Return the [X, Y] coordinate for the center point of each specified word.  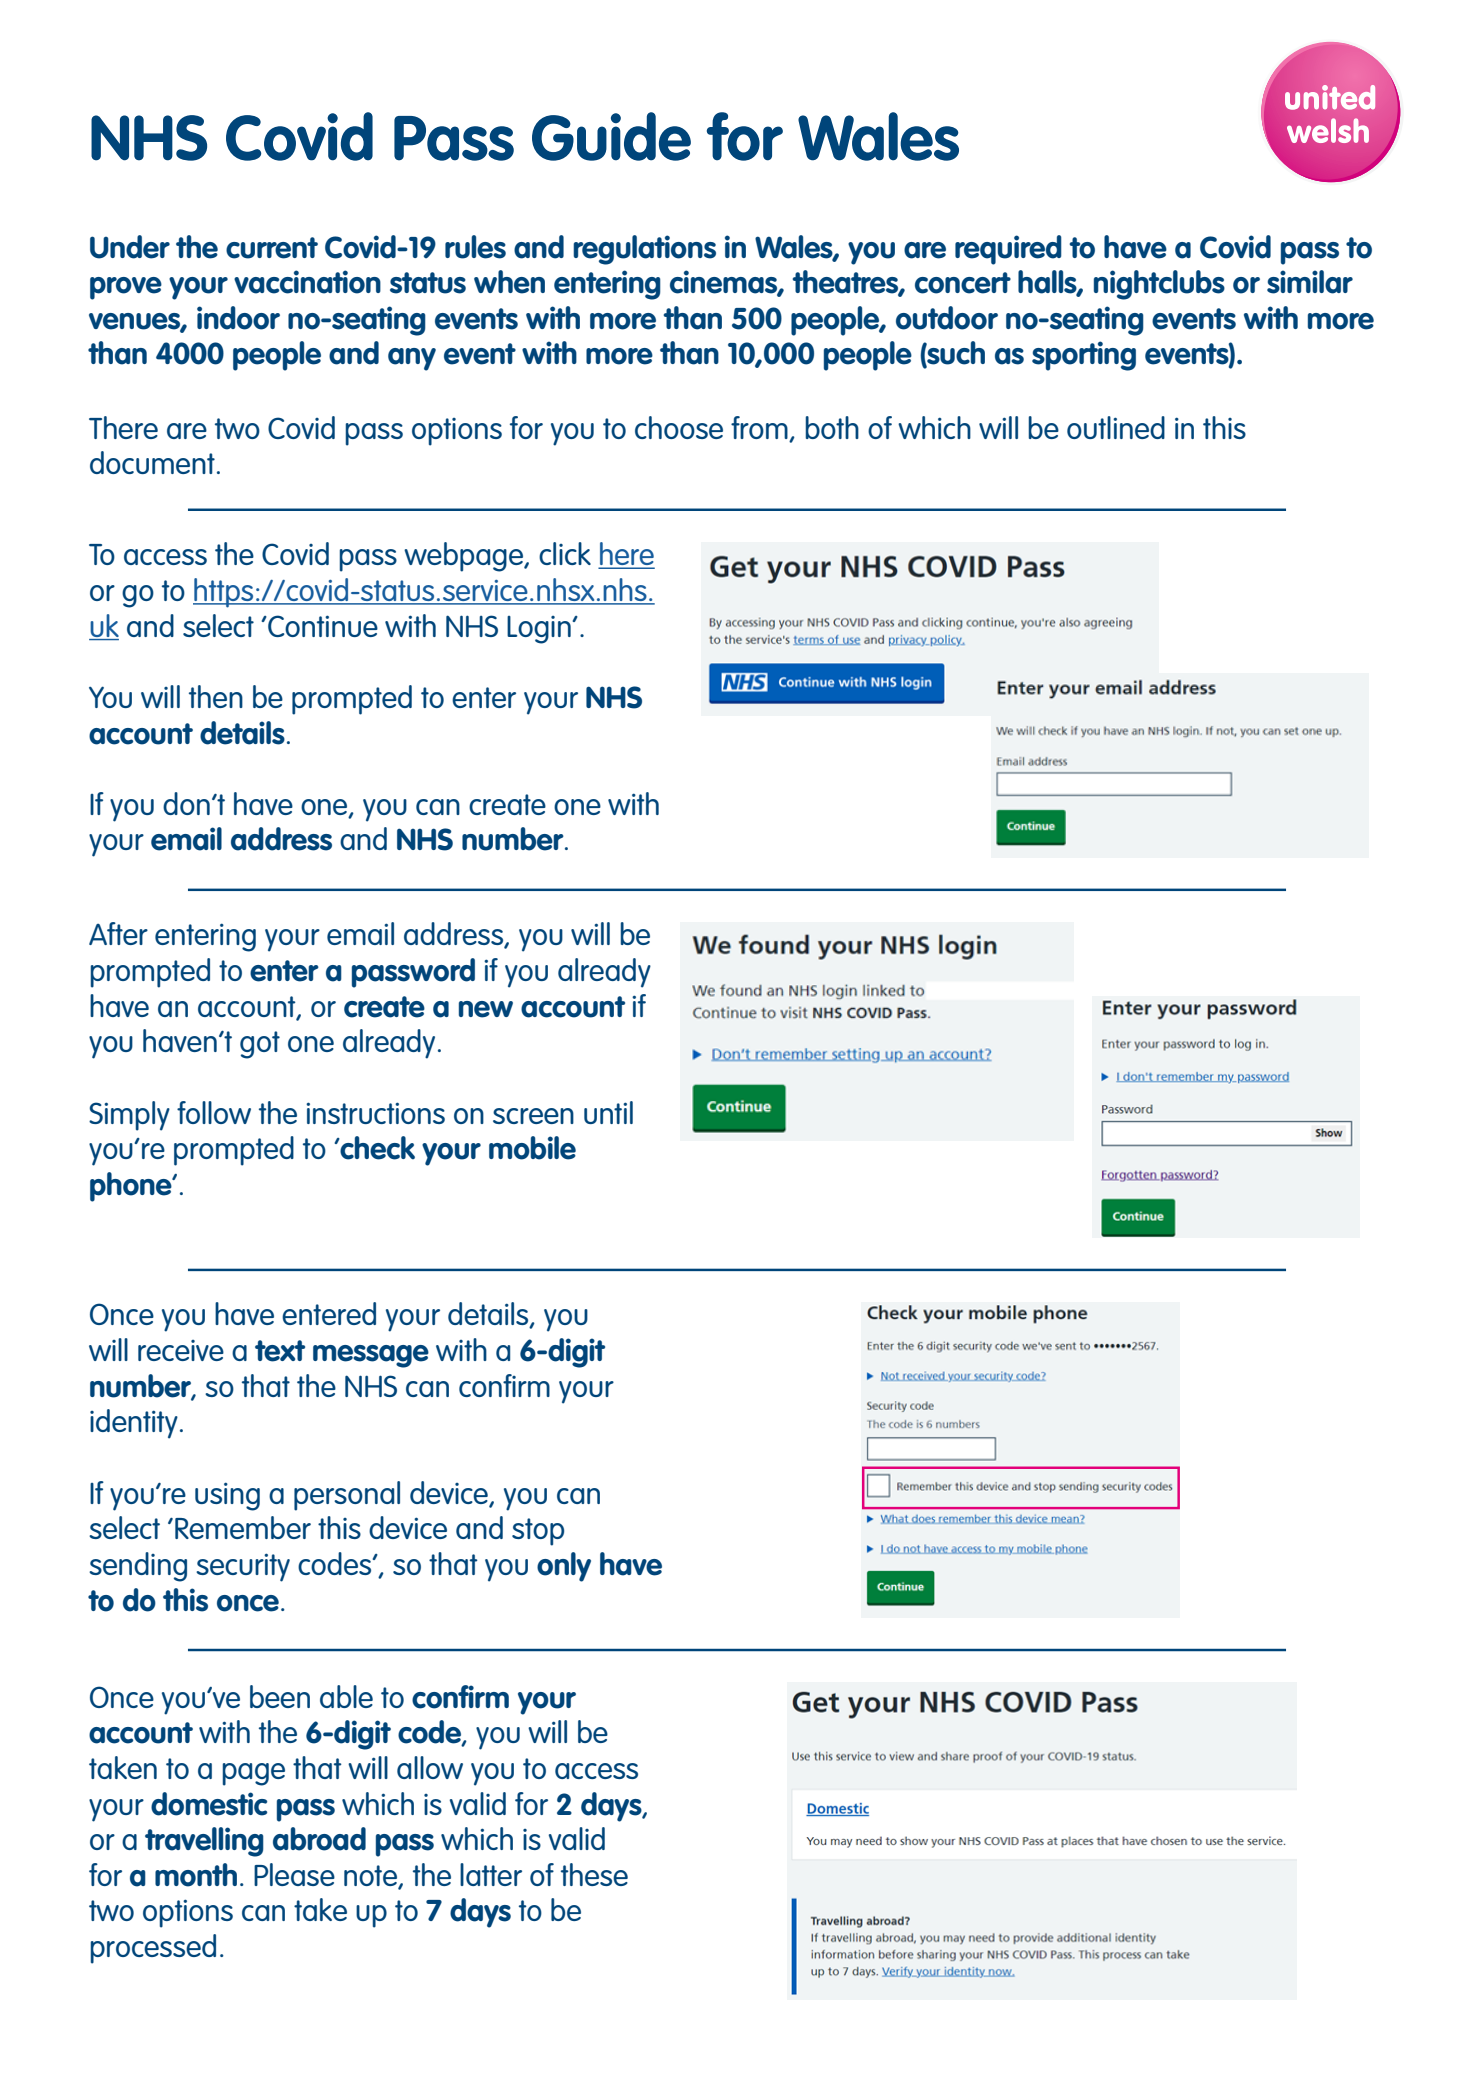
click [565, 553]
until [608, 1112]
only [564, 1567]
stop [538, 1532]
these [594, 1874]
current [272, 248]
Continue [322, 626]
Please [294, 1874]
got [260, 1045]
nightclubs [1159, 285]
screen [533, 1116]
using [227, 1496]
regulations [644, 250]
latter [491, 1874]
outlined [1116, 427]
